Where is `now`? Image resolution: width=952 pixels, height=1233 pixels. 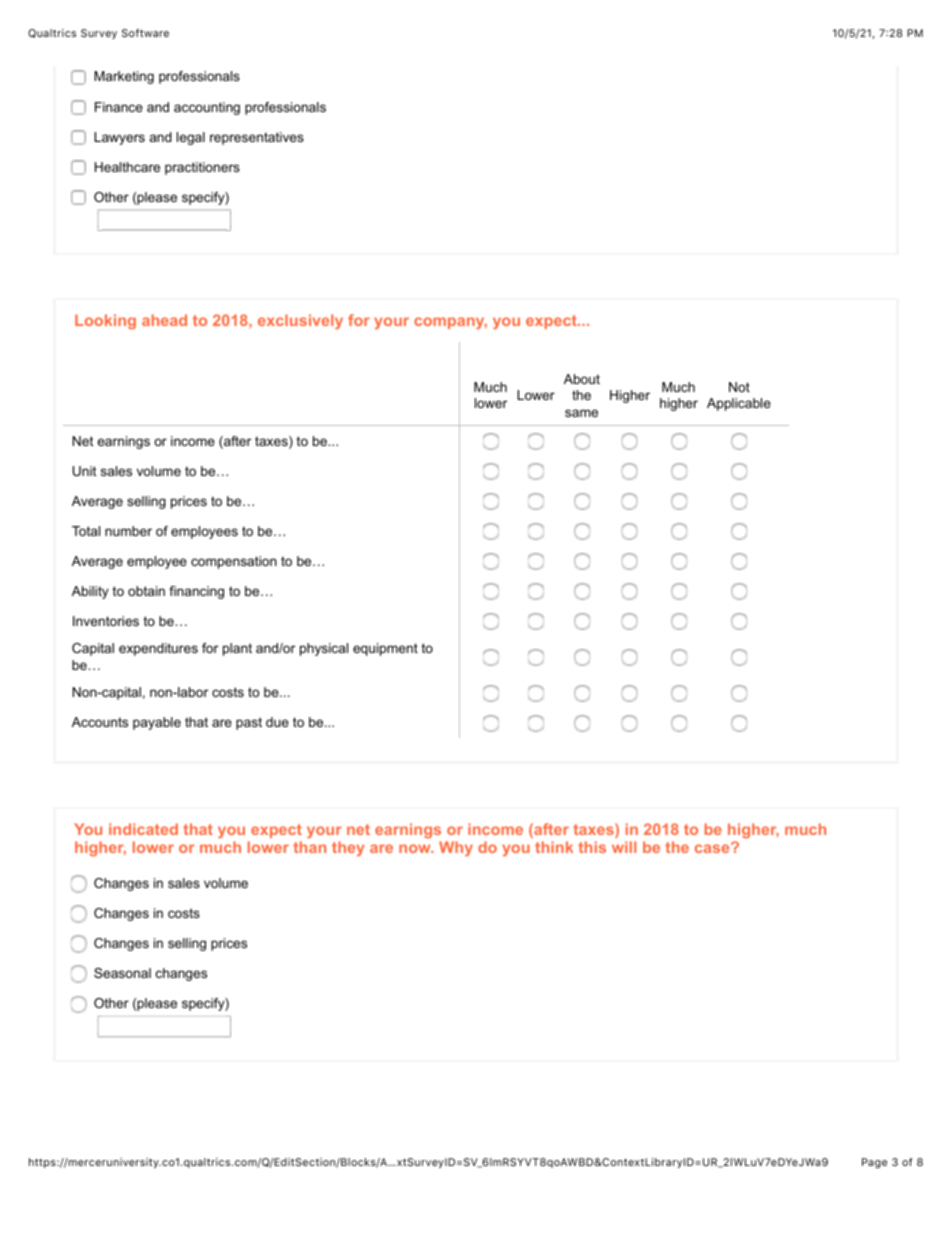 now is located at coordinates (416, 848).
